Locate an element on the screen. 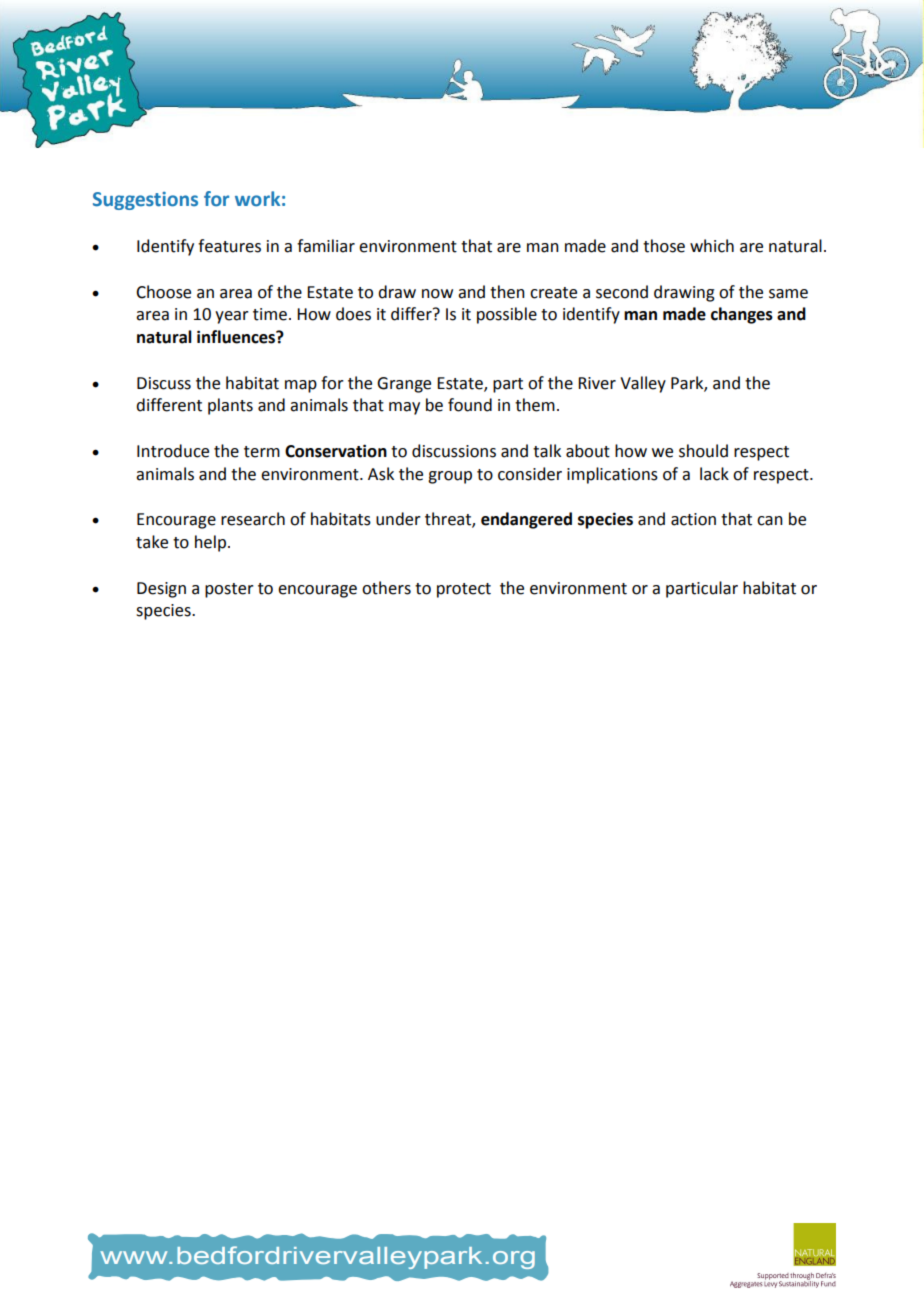 The width and height of the screenshot is (924, 1308). which is located at coordinates (712, 246).
